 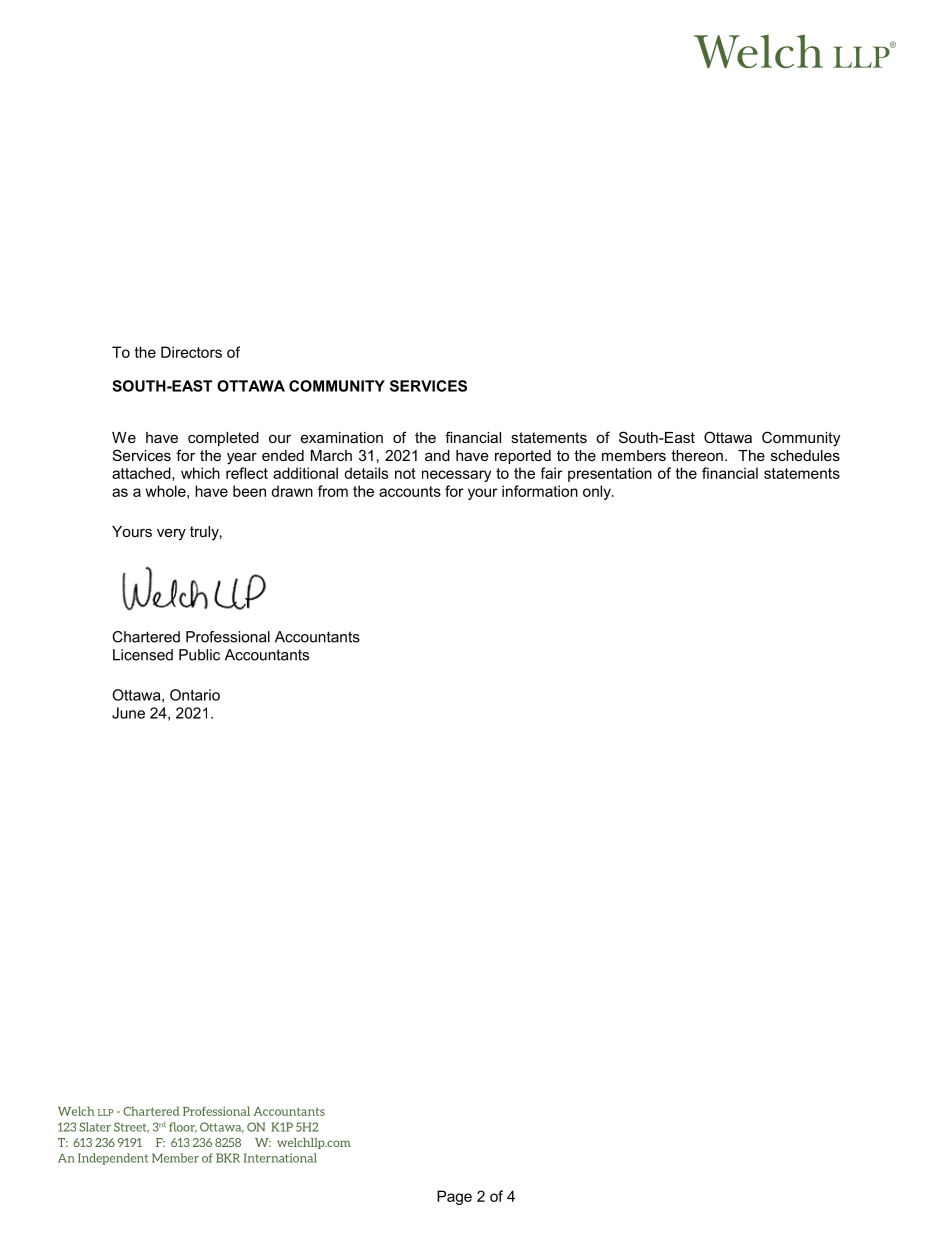 I want to click on Independent, so click(x=113, y=1159).
